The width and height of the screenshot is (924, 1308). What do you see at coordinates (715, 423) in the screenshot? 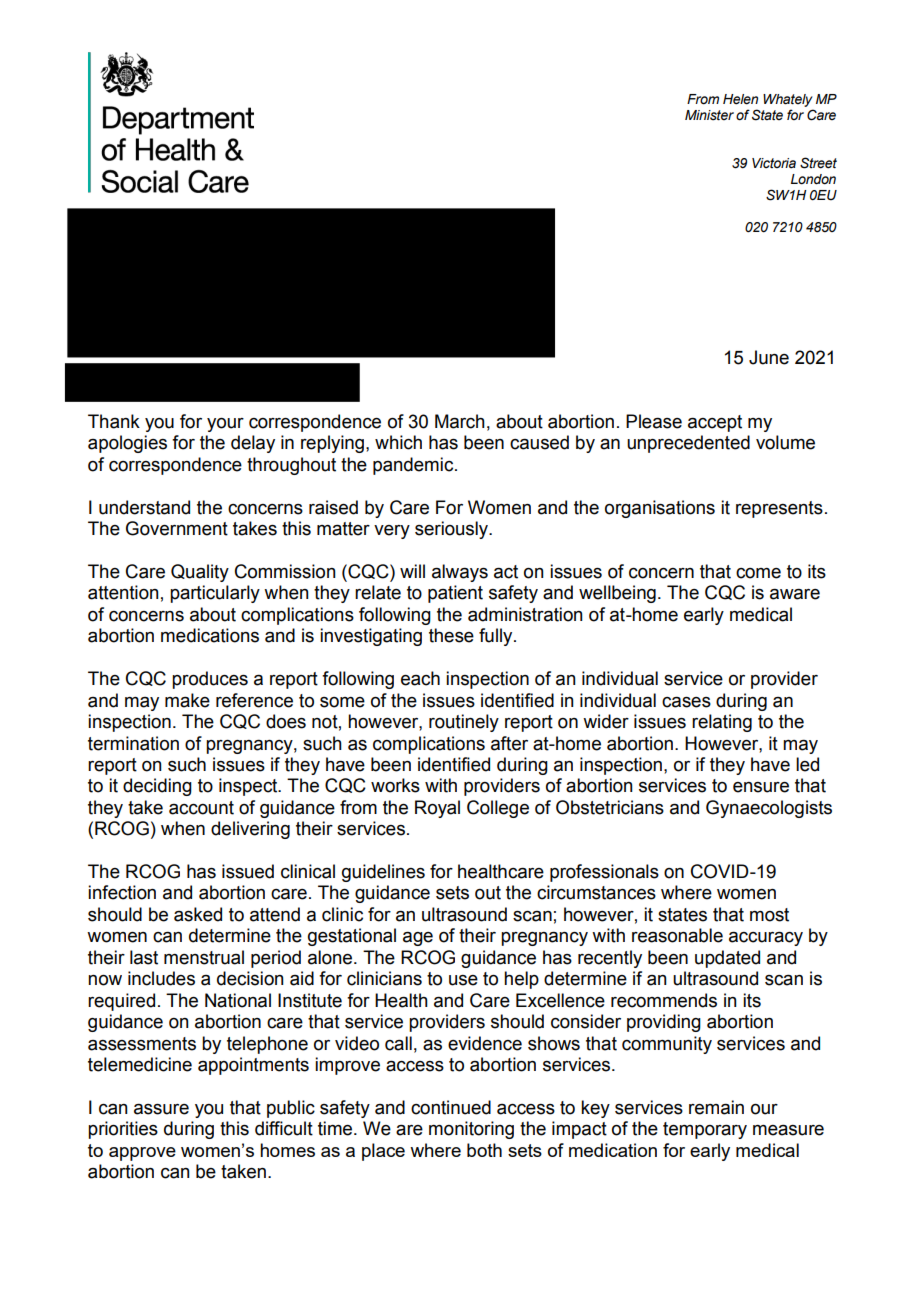
I see `accept` at bounding box center [715, 423].
